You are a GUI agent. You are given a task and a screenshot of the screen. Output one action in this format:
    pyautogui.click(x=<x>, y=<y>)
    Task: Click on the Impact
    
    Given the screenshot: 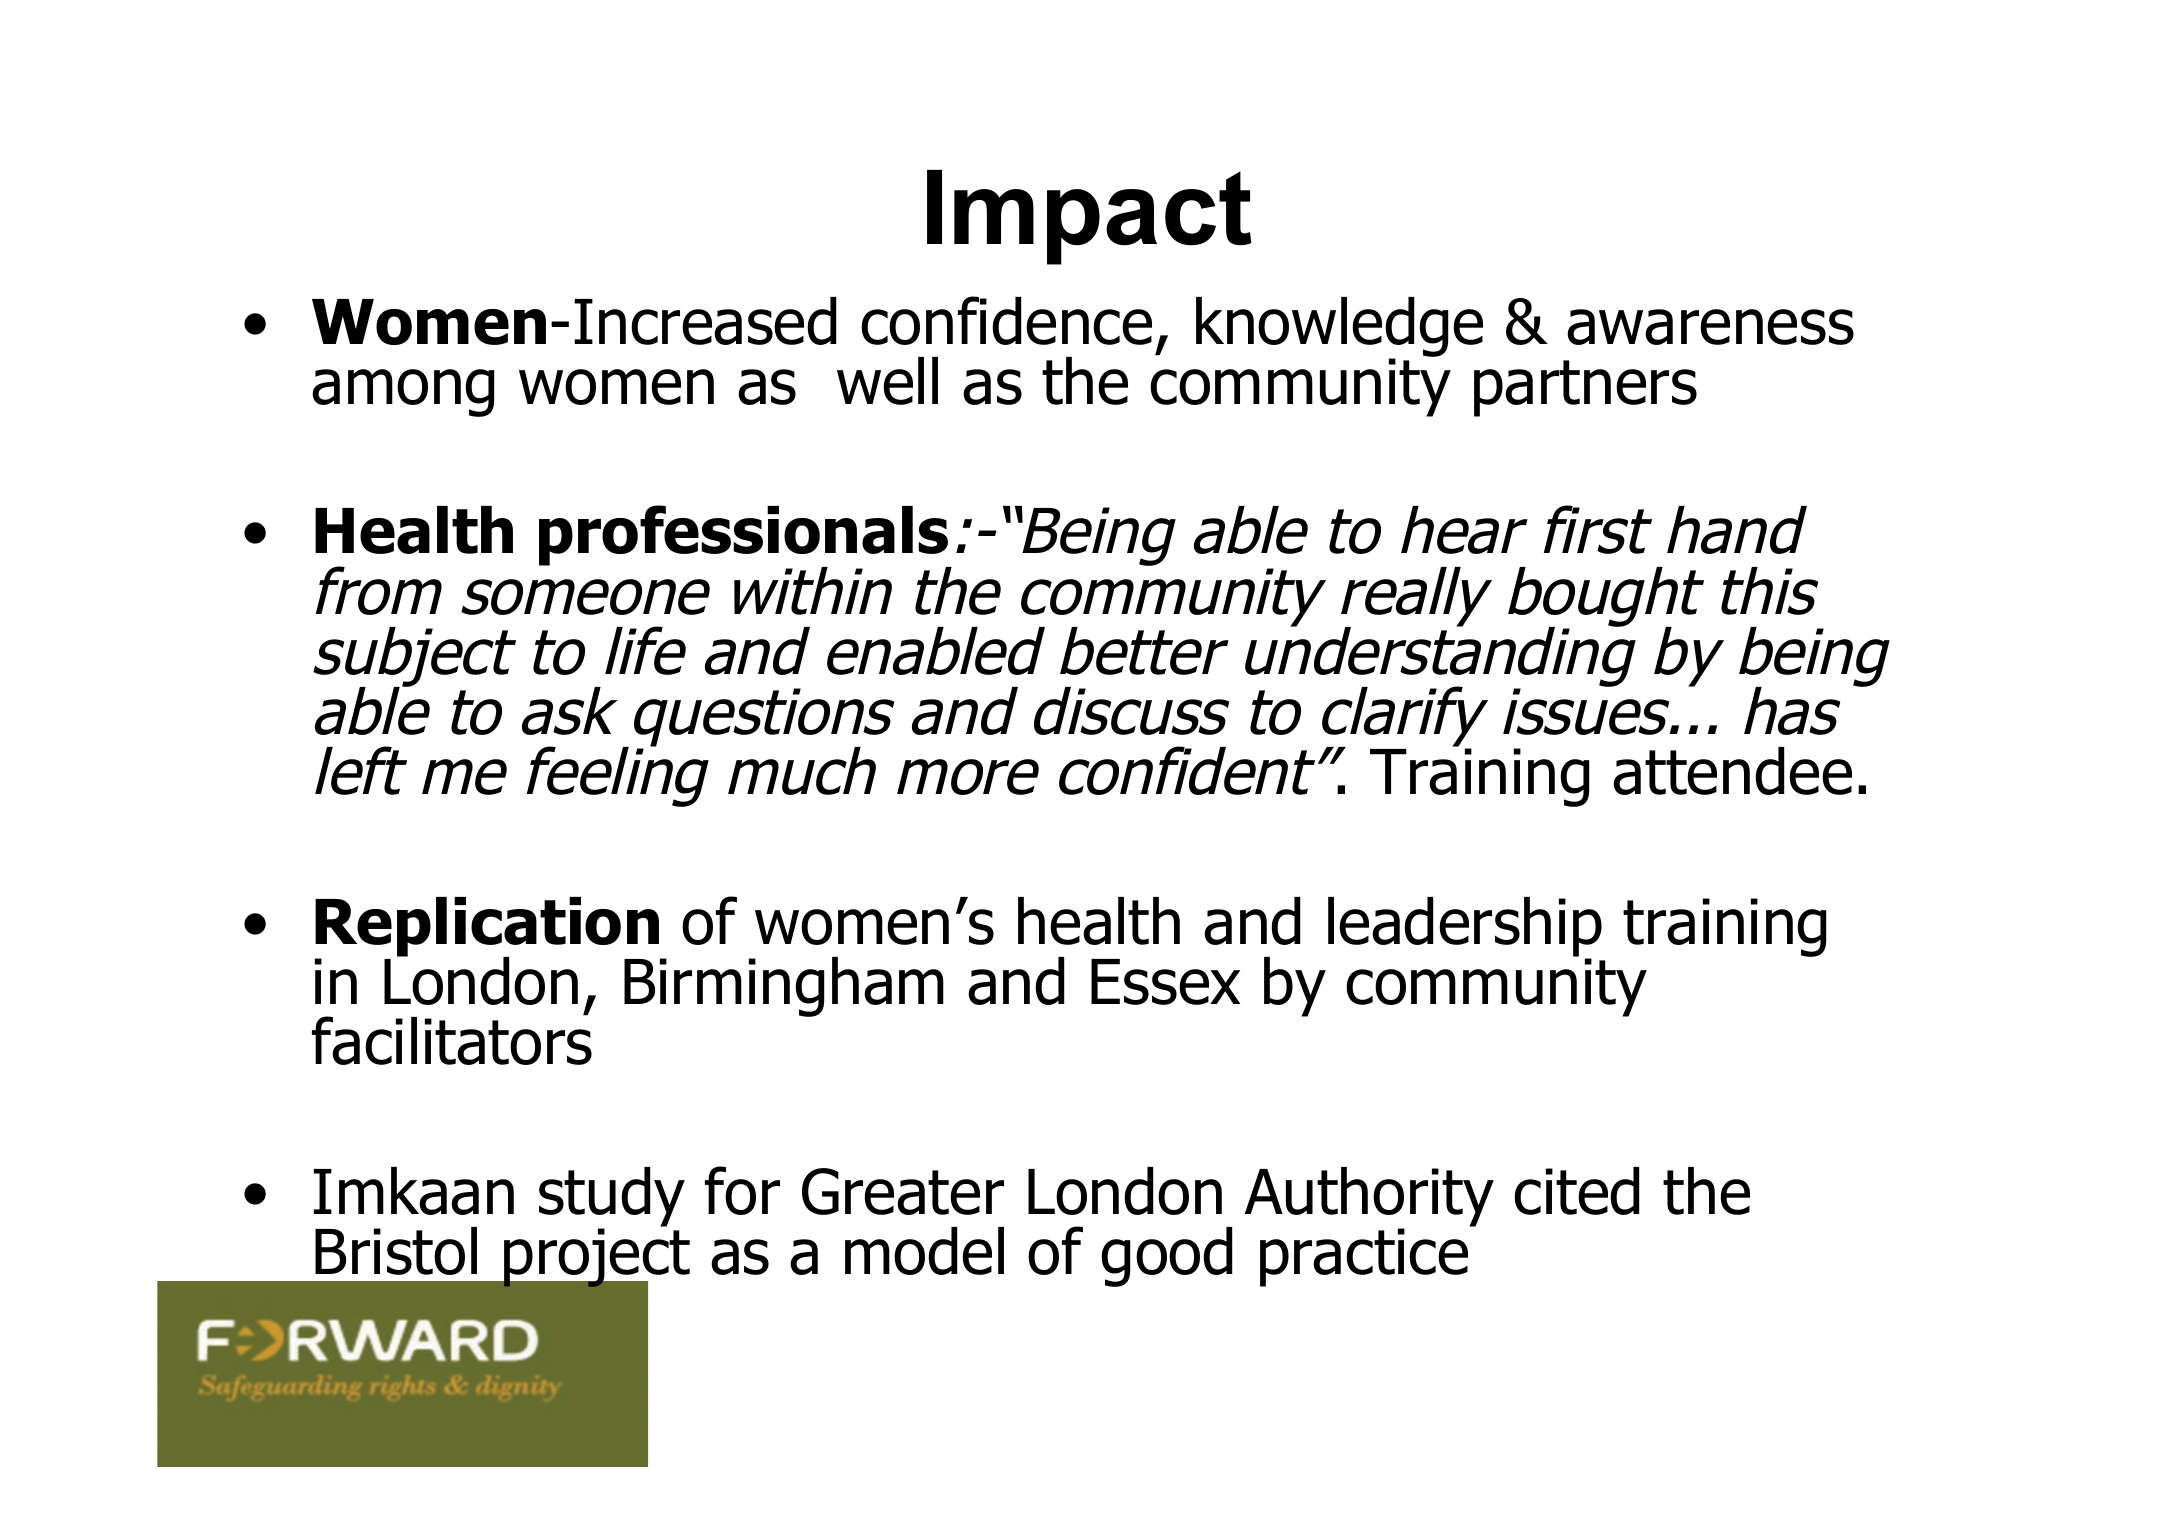 What is the action you would take?
    pyautogui.click(x=1089, y=217)
